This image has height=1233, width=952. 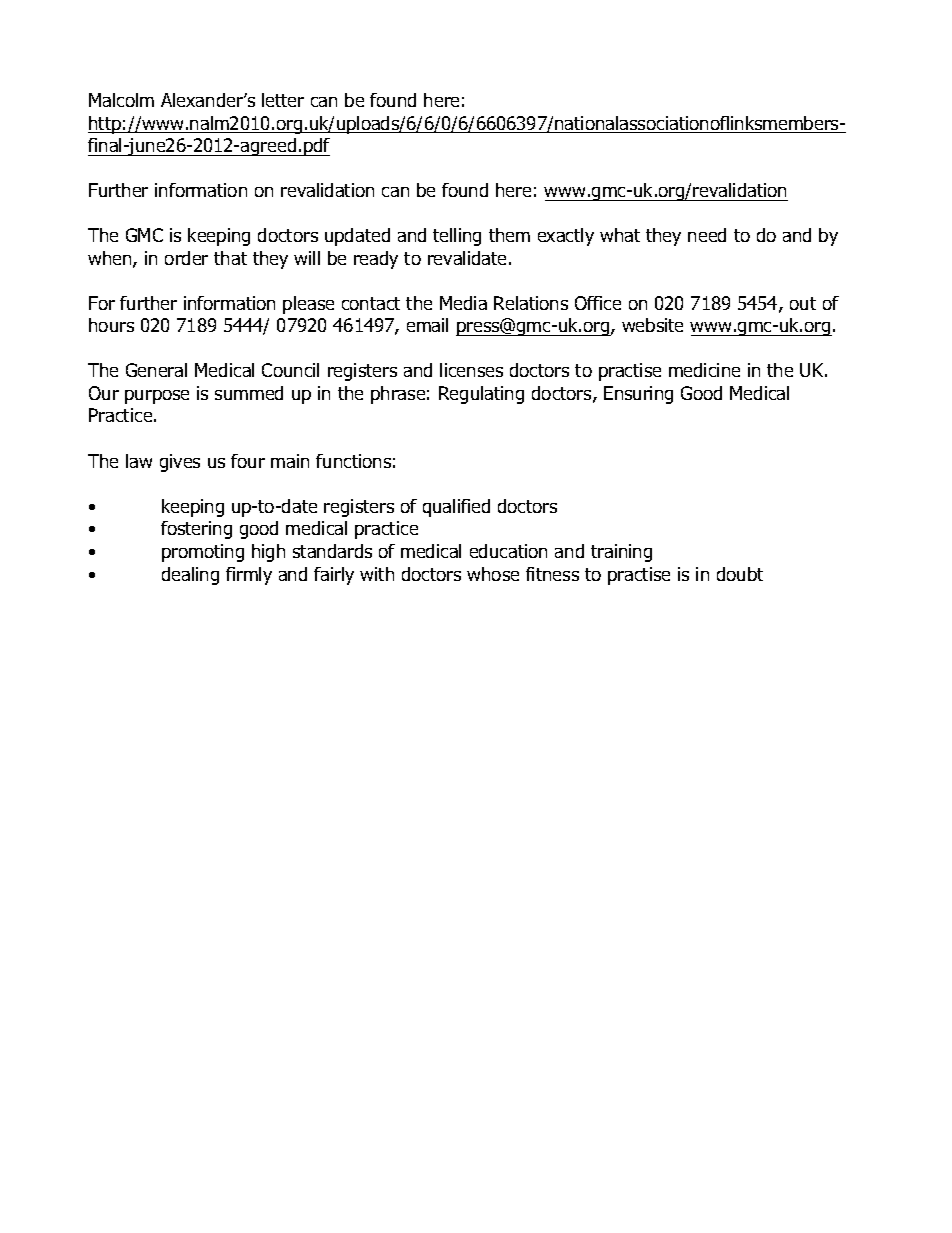 I want to click on email, so click(x=427, y=325).
